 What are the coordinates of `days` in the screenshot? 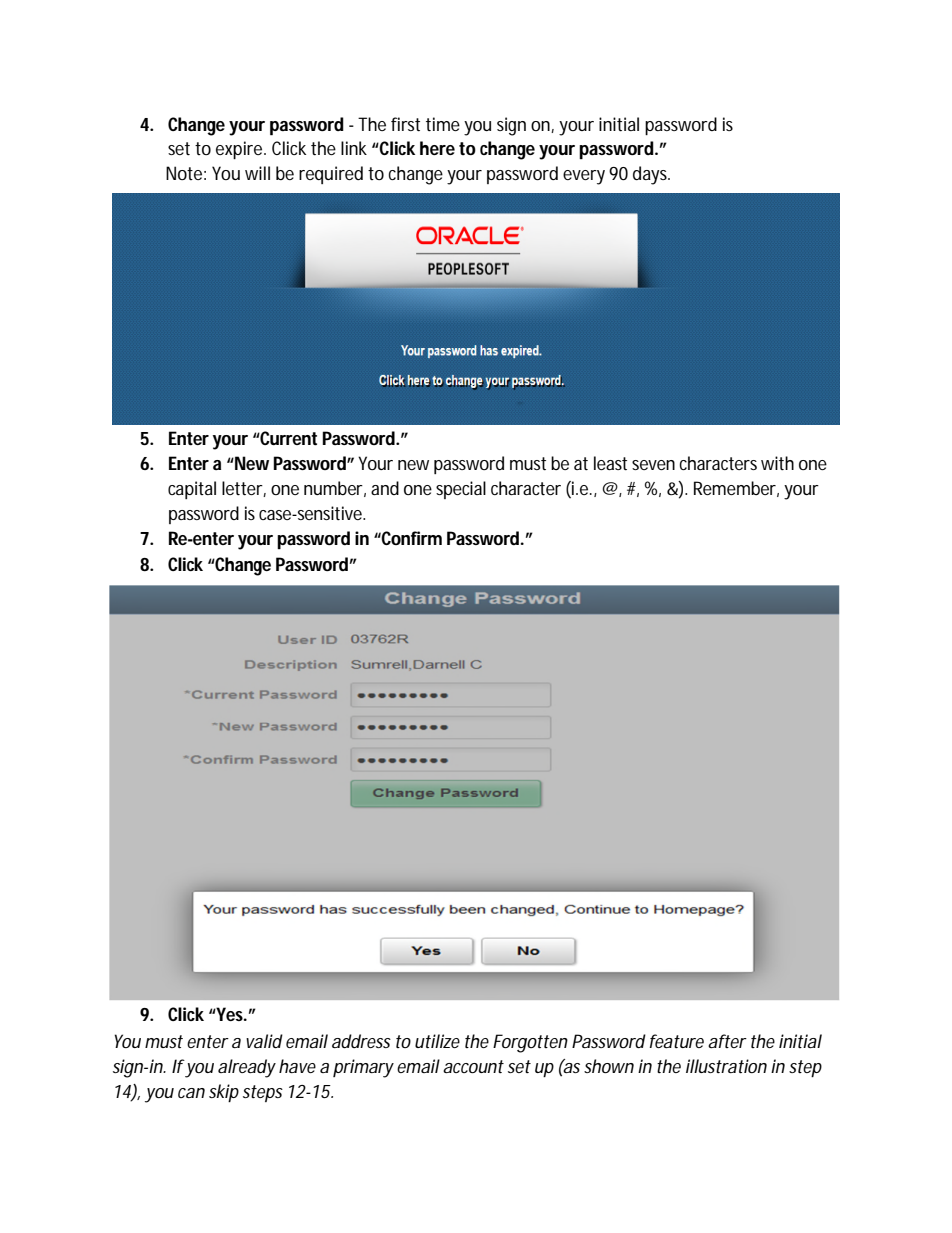 It's located at (651, 175).
